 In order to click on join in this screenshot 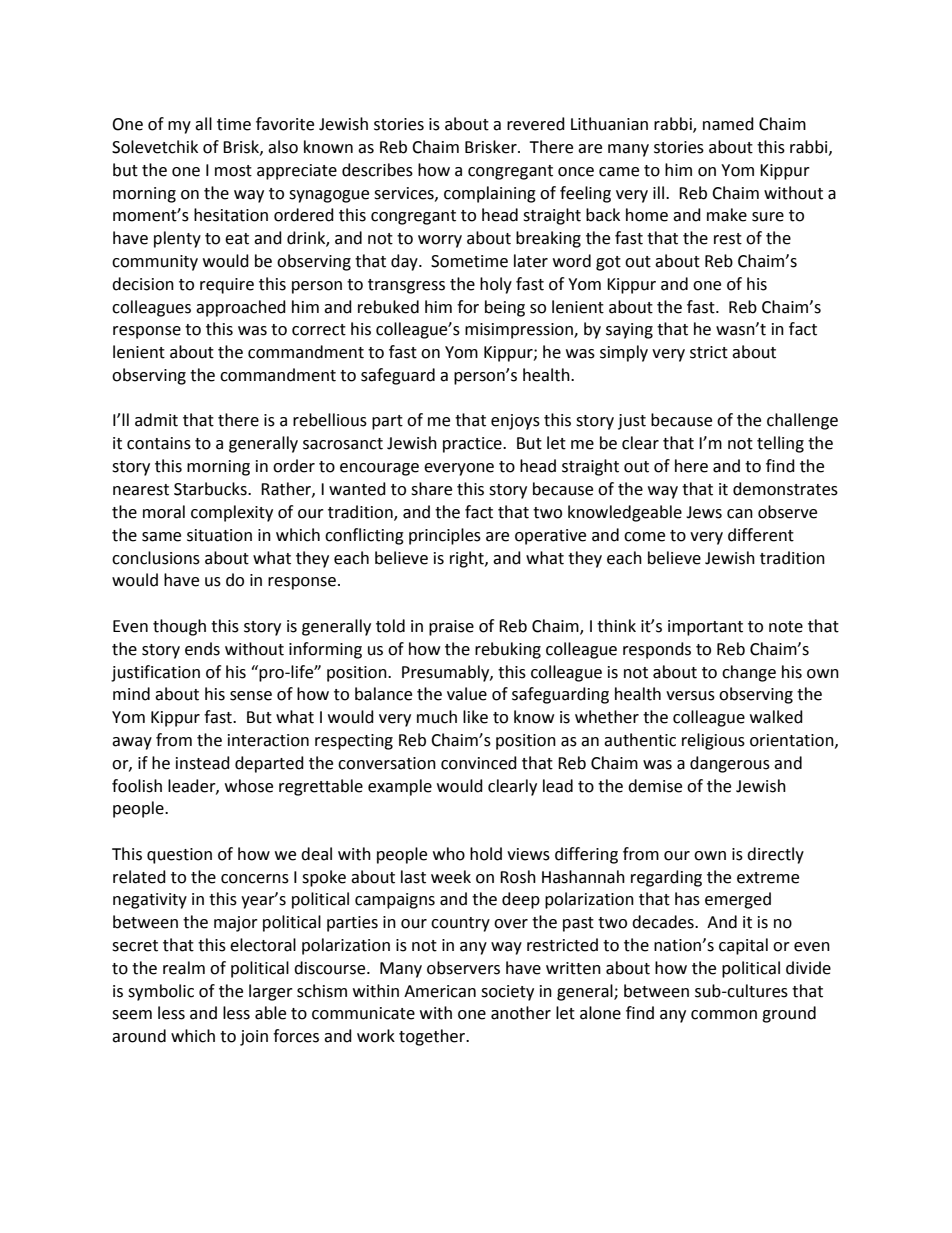, I will do `click(254, 1038)`.
